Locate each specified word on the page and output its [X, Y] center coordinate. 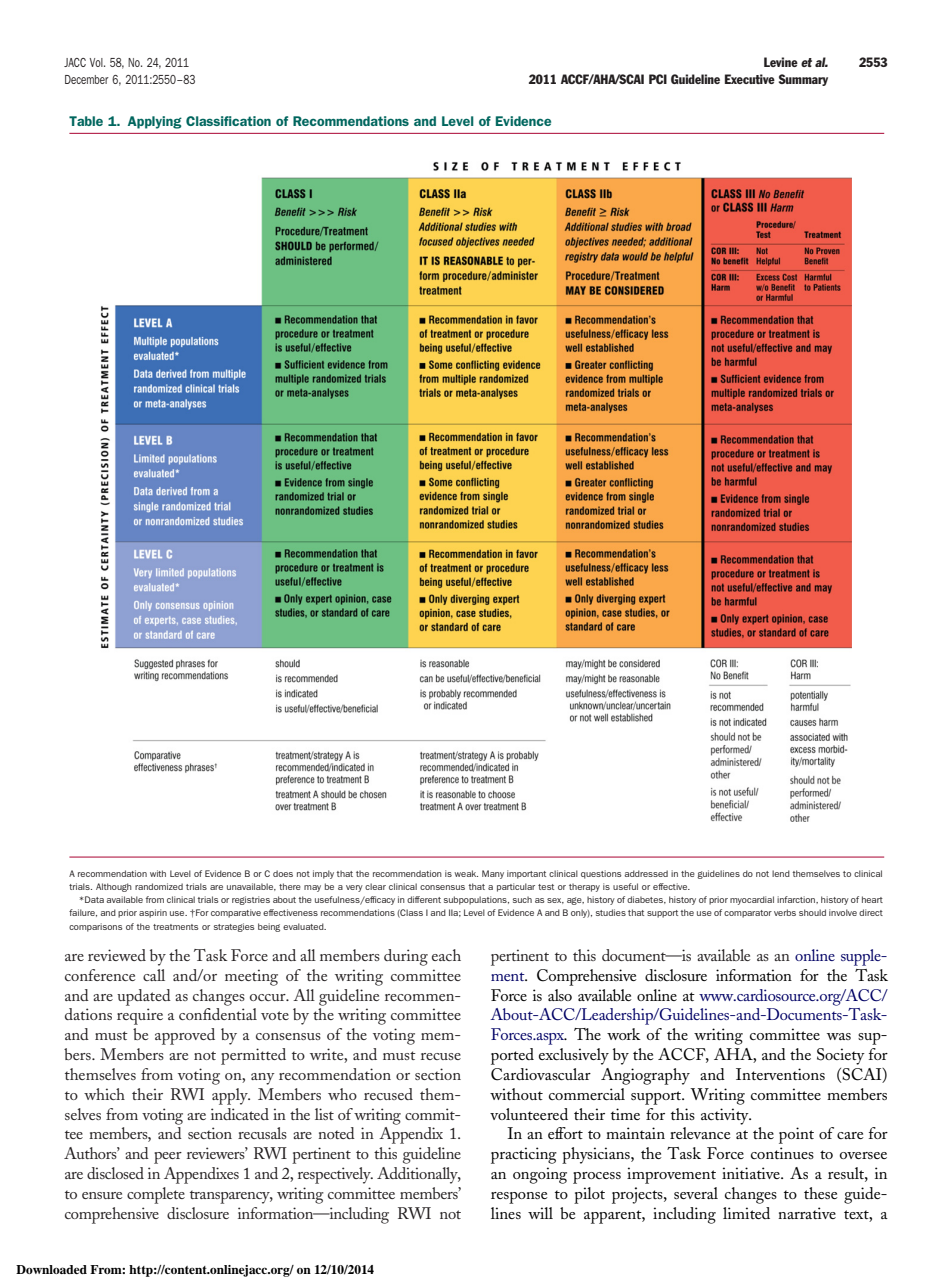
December [87, 79]
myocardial [752, 900]
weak [466, 873]
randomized [159, 886]
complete [156, 1195]
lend [781, 873]
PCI [658, 79]
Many [493, 874]
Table [86, 121]
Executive [750, 79]
